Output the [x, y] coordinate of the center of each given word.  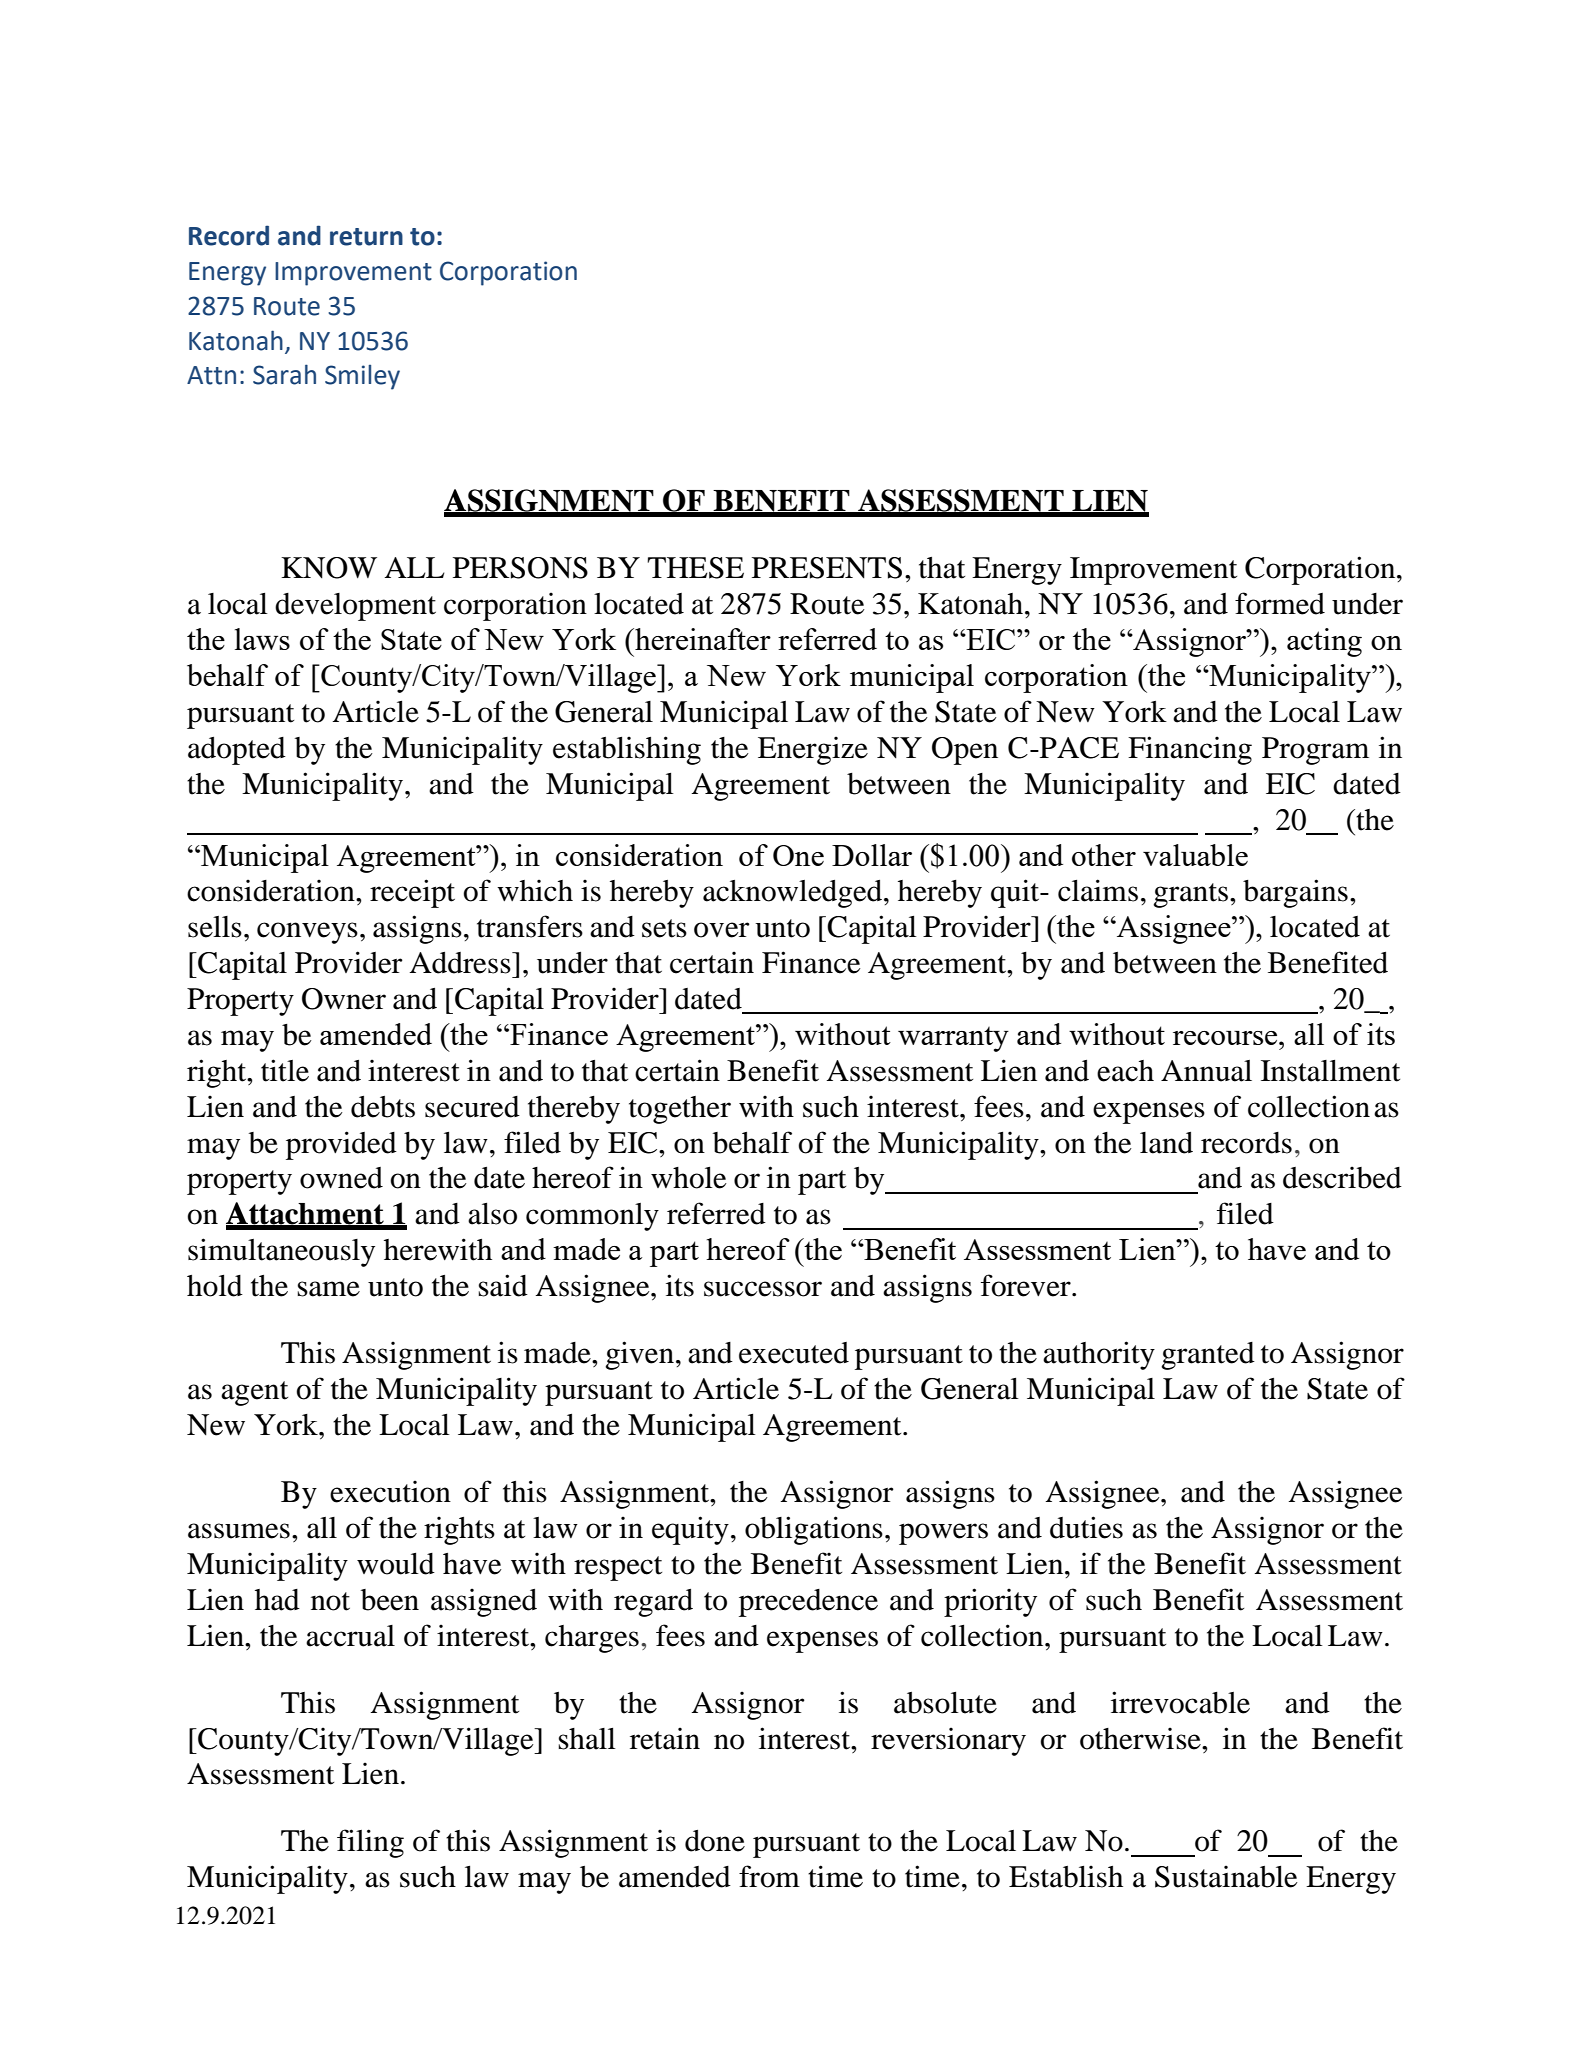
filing [370, 1843]
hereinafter [702, 639]
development [355, 607]
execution [390, 1491]
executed [794, 1353]
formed [1280, 603]
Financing [1190, 750]
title [285, 1070]
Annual [1206, 1071]
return [366, 237]
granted [1208, 1356]
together [680, 1110]
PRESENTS [827, 568]
